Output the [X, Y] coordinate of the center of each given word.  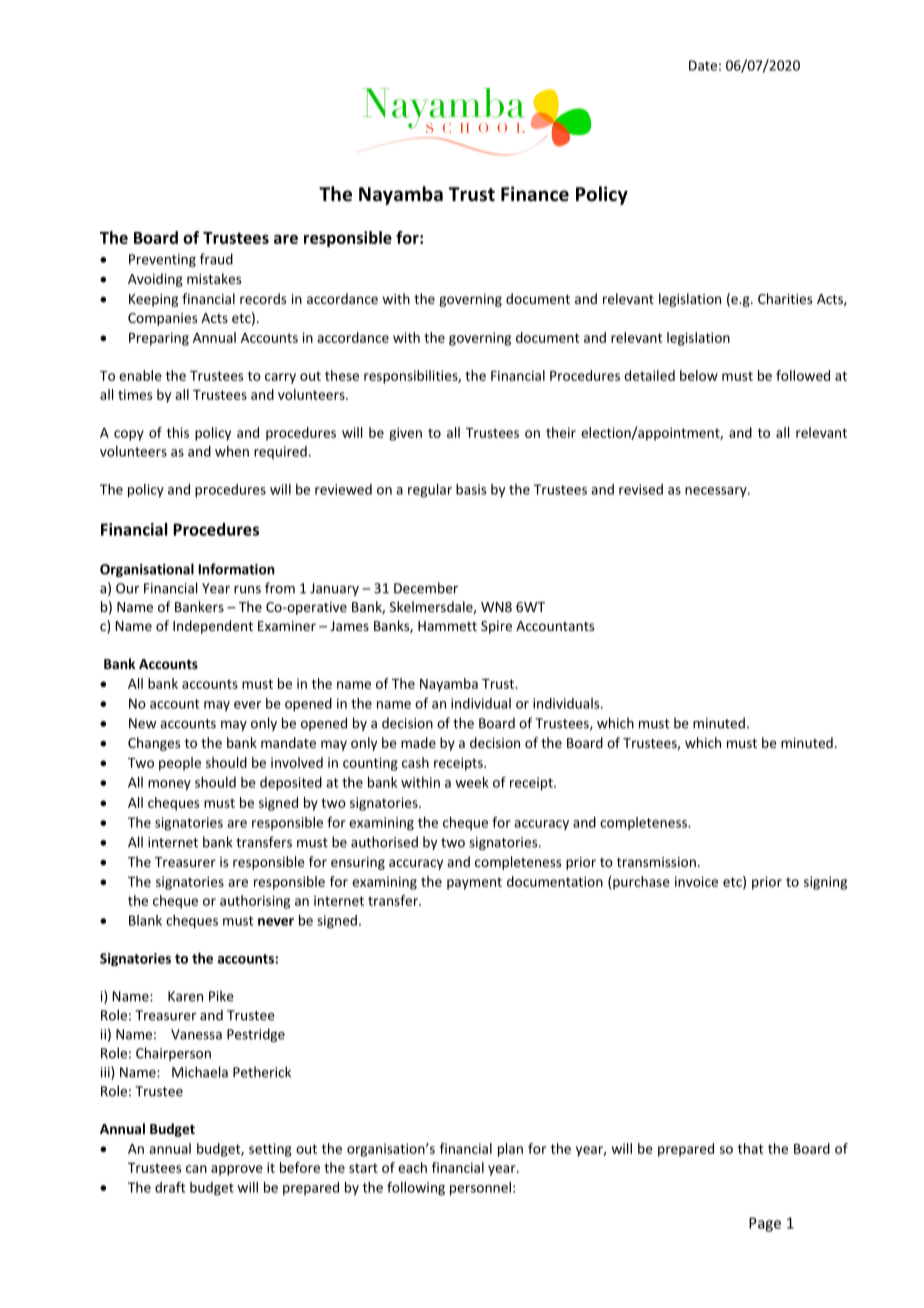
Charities [785, 298]
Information [237, 569]
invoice [696, 881]
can [196, 1169]
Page [765, 1224]
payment [474, 883]
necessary [717, 492]
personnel [480, 1189]
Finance [535, 194]
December [426, 588]
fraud [216, 259]
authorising [255, 902]
